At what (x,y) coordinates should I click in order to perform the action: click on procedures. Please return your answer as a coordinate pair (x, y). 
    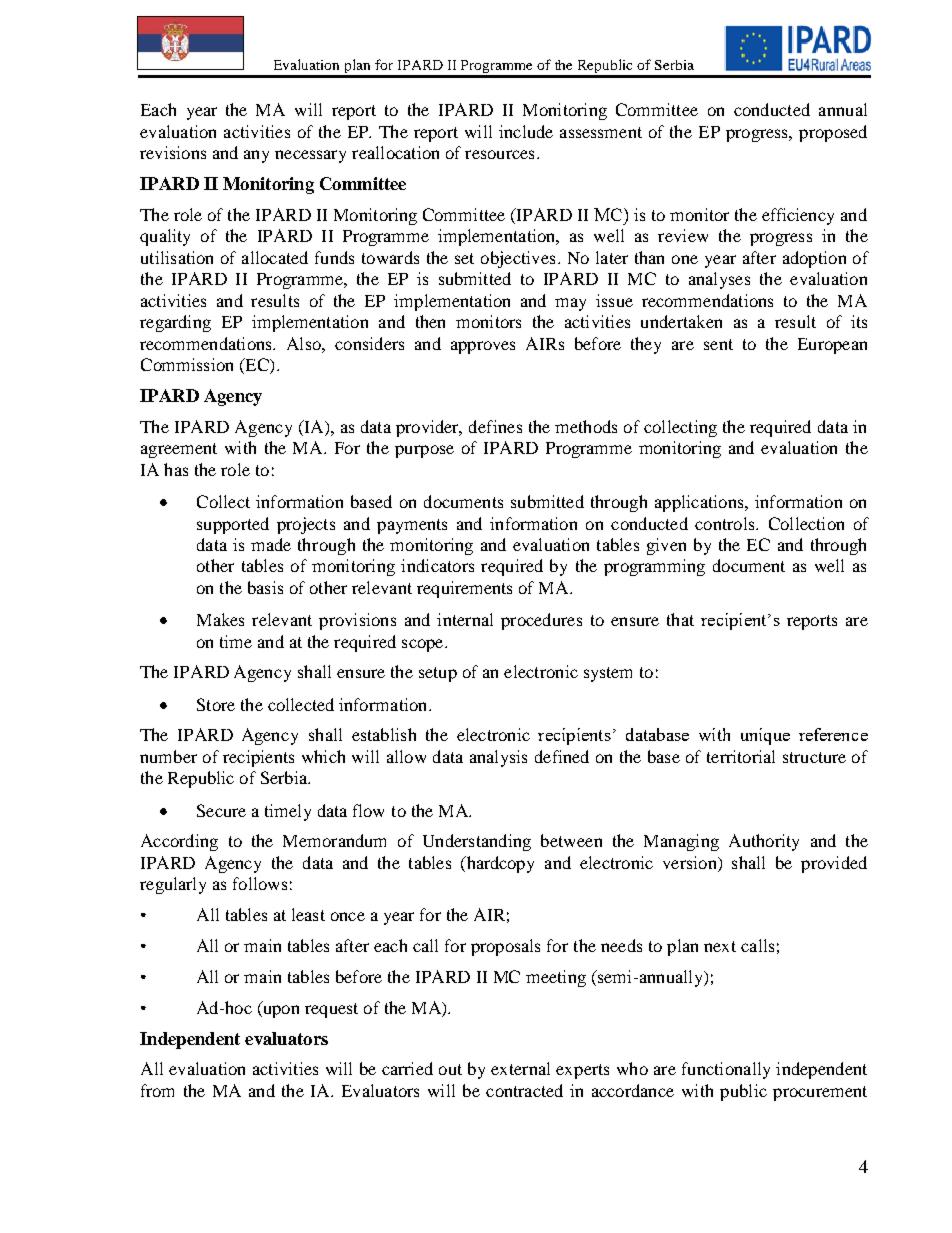
    Looking at the image, I should click on (541, 621).
